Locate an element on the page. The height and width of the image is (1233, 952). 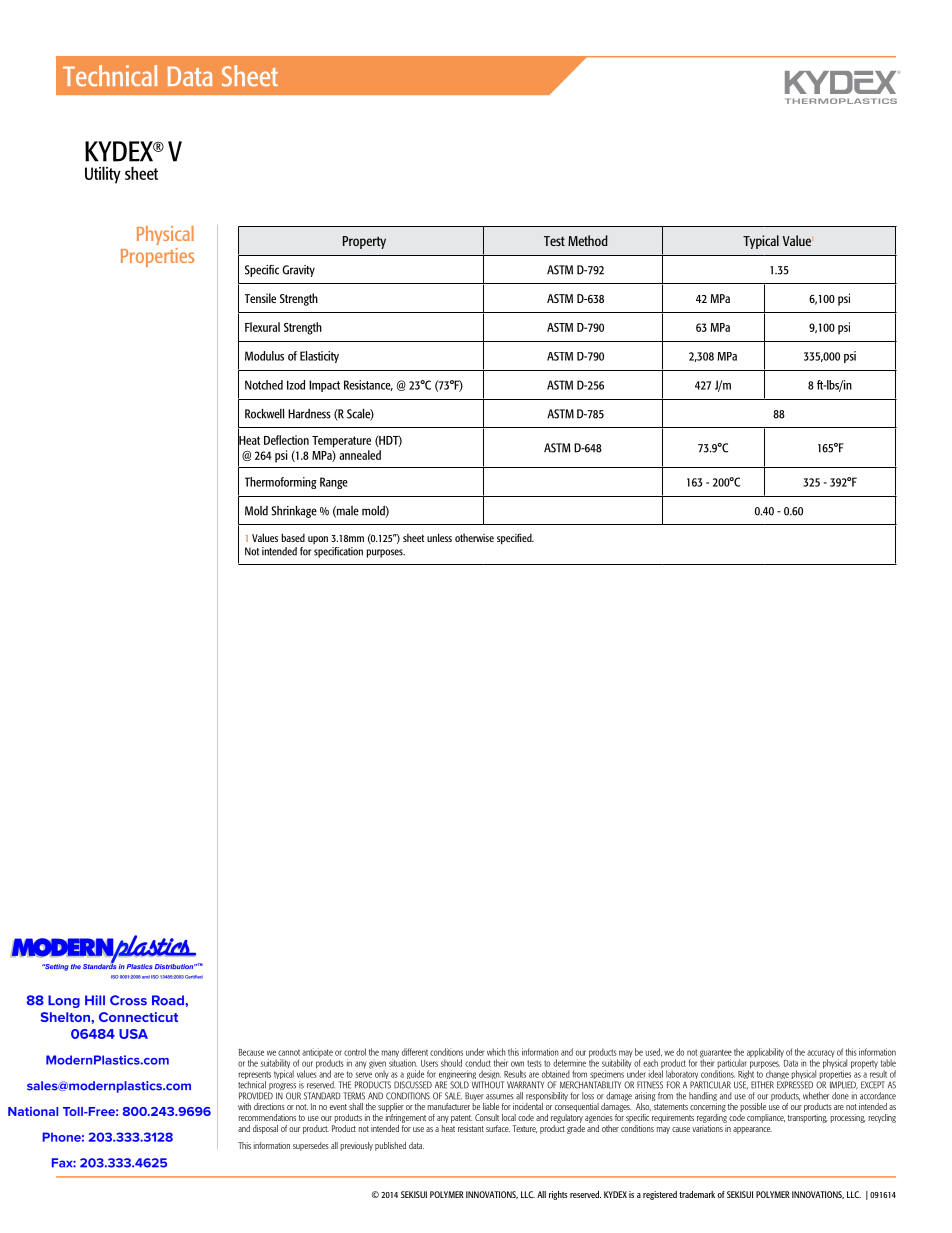
Method is located at coordinates (588, 240).
